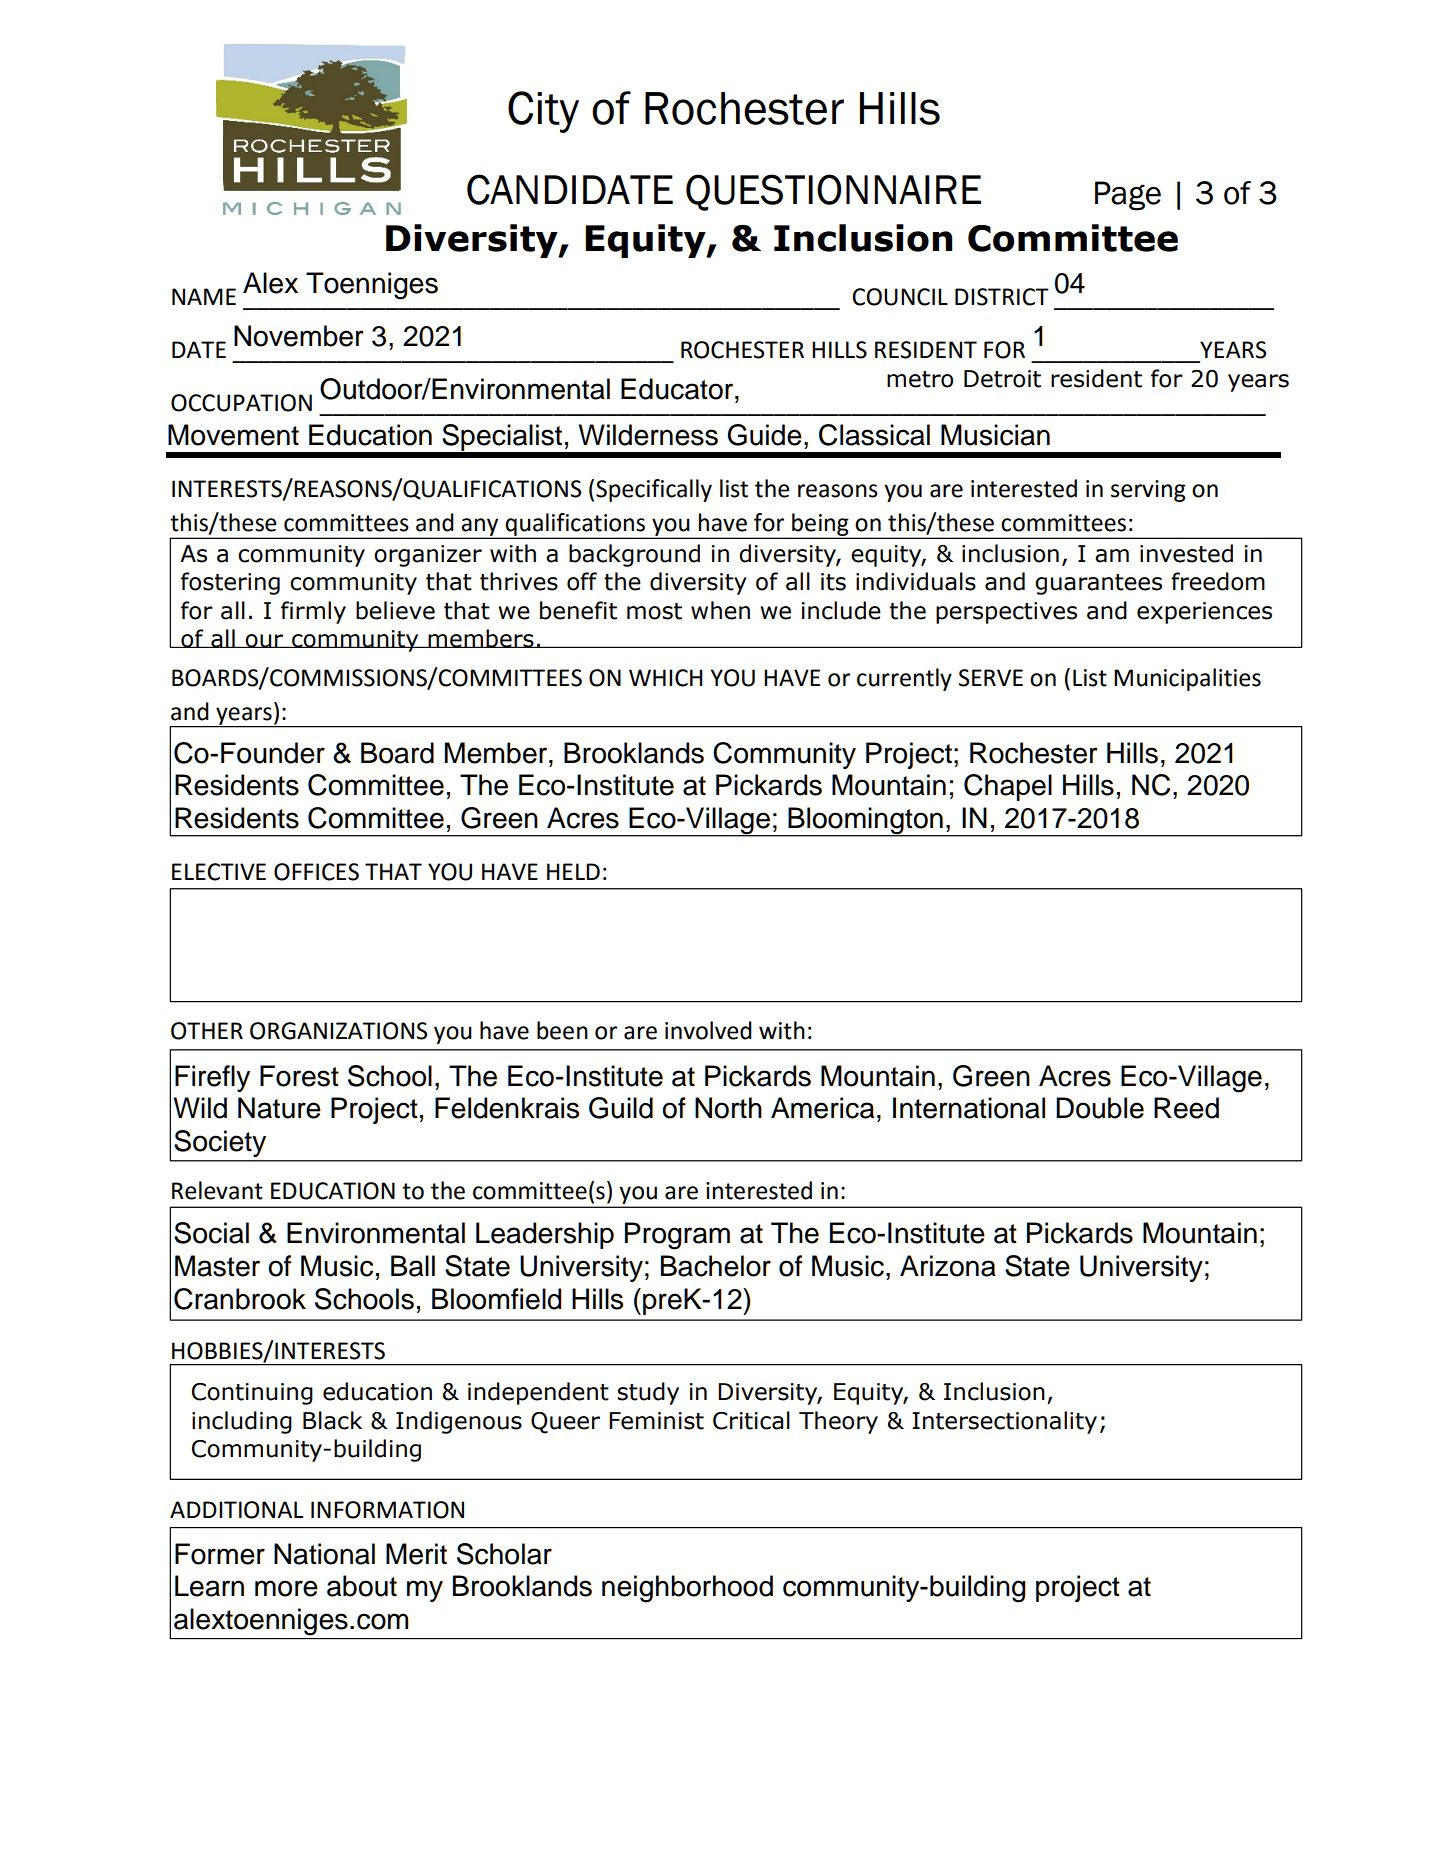 The height and width of the page is (1874, 1448). Describe the element at coordinates (833, 192) in the page. I see `QUESTIONNAIRE` at that location.
